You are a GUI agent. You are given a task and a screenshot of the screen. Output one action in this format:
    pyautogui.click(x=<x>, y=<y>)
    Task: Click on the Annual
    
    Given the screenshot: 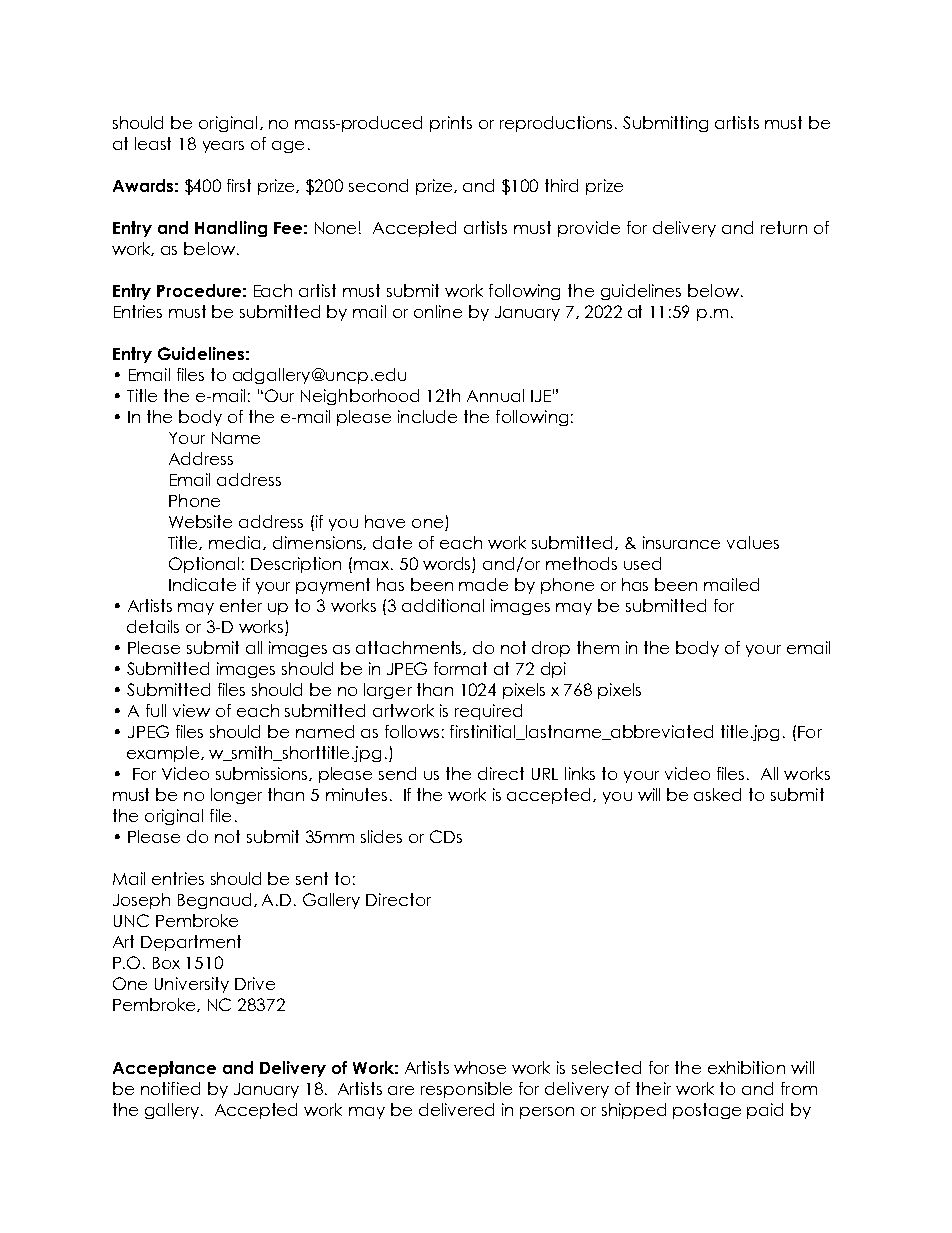 What is the action you would take?
    pyautogui.click(x=495, y=395)
